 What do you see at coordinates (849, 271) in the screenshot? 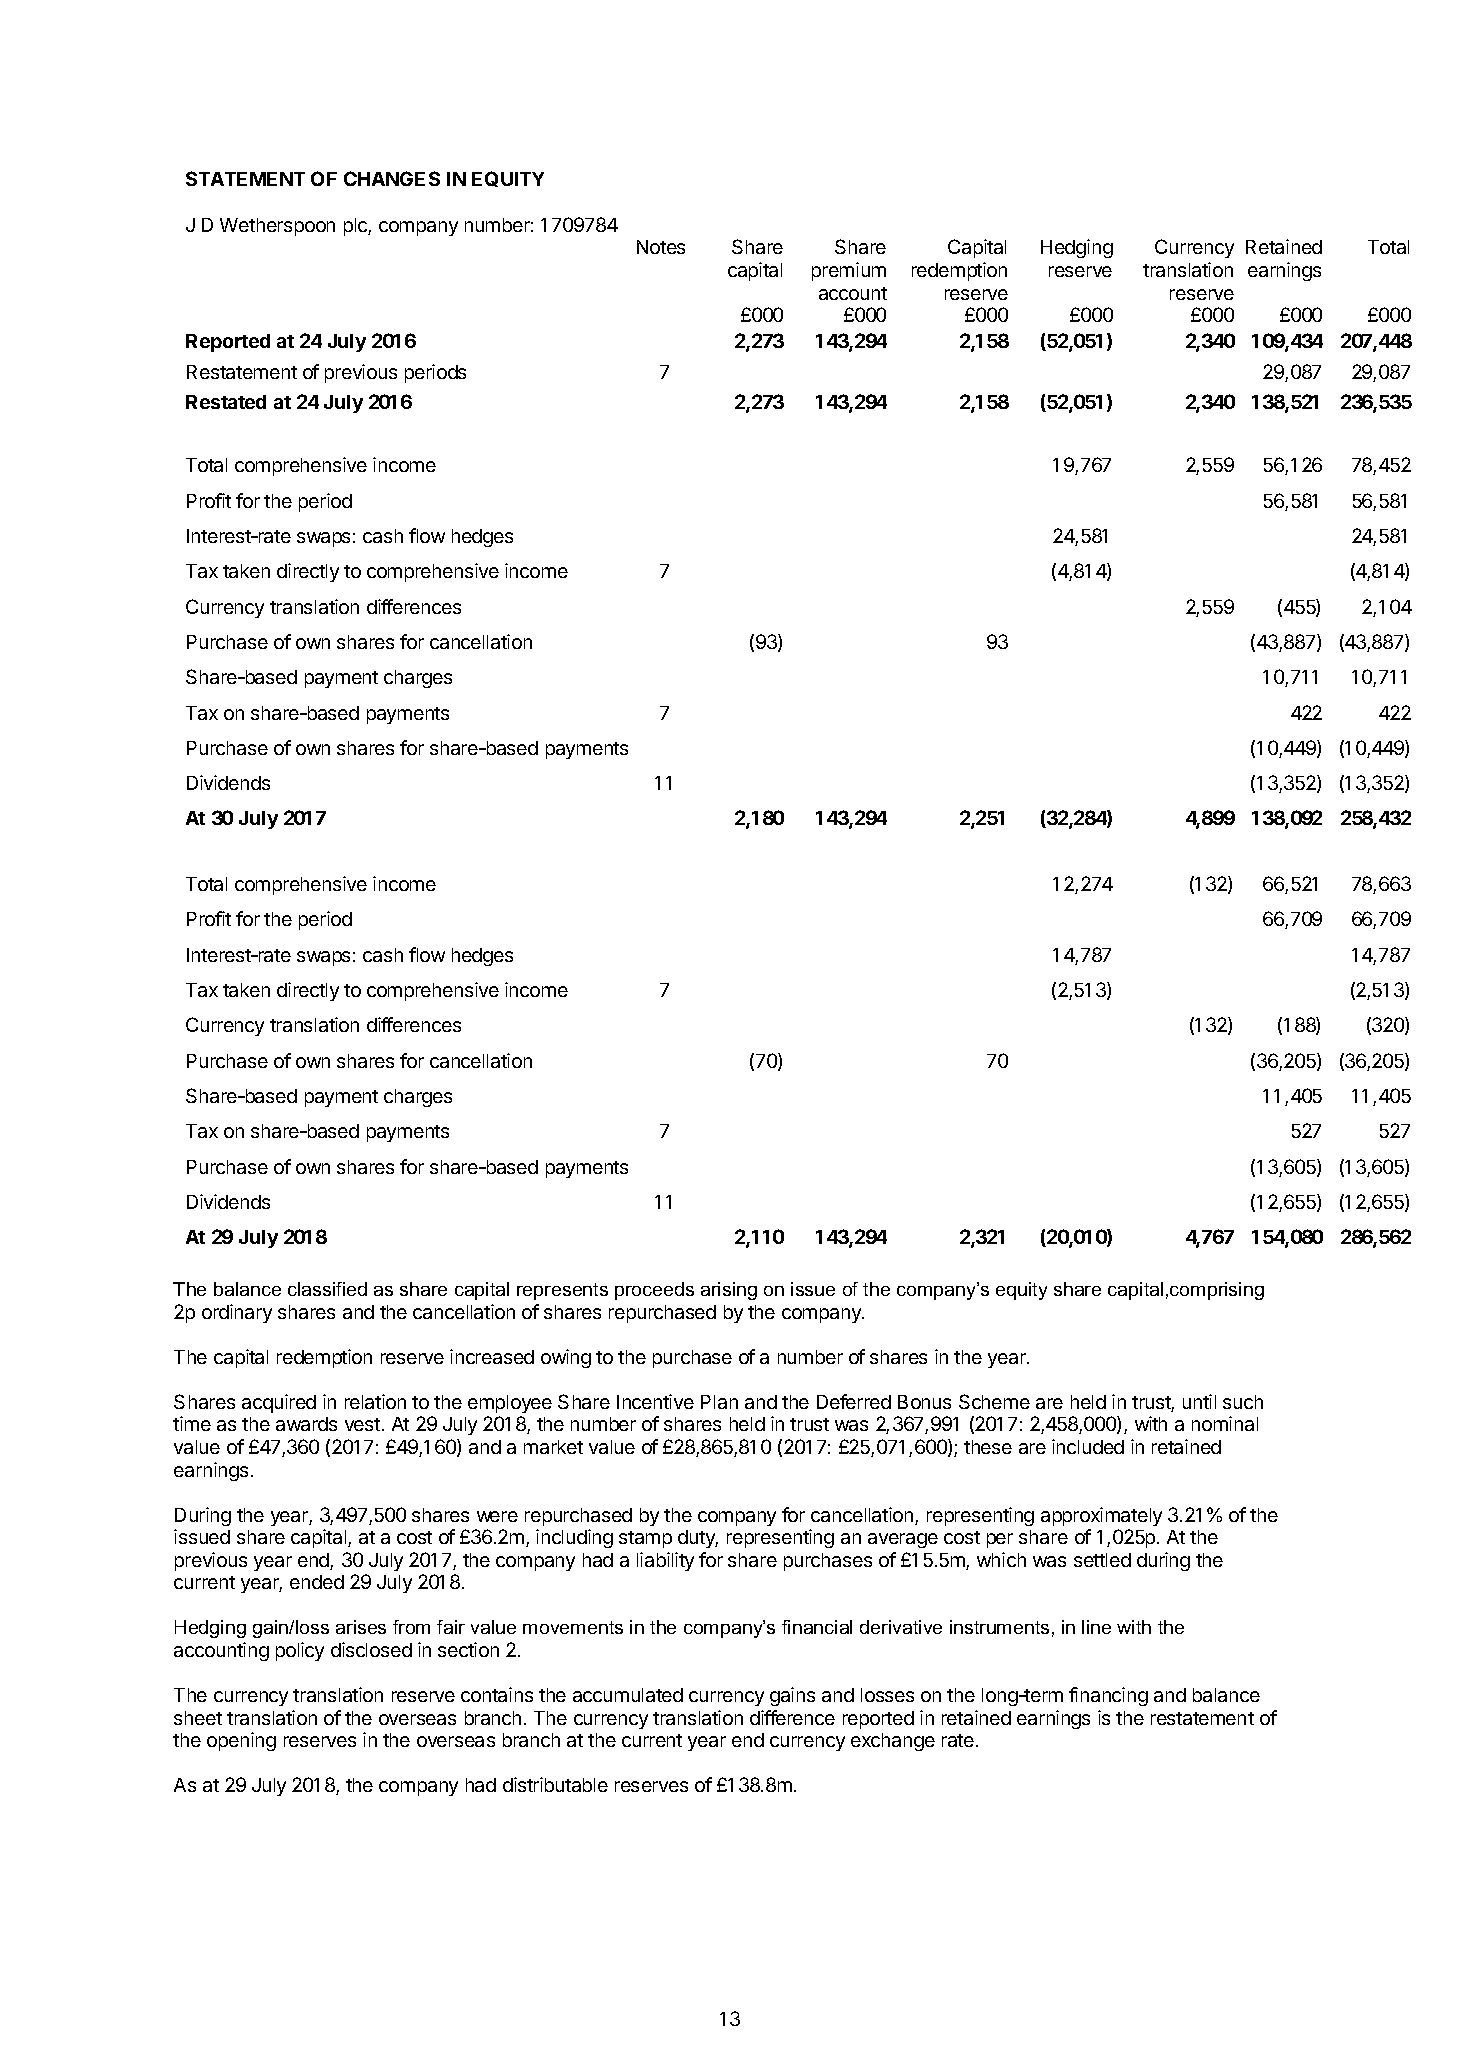
I see `premium` at bounding box center [849, 271].
